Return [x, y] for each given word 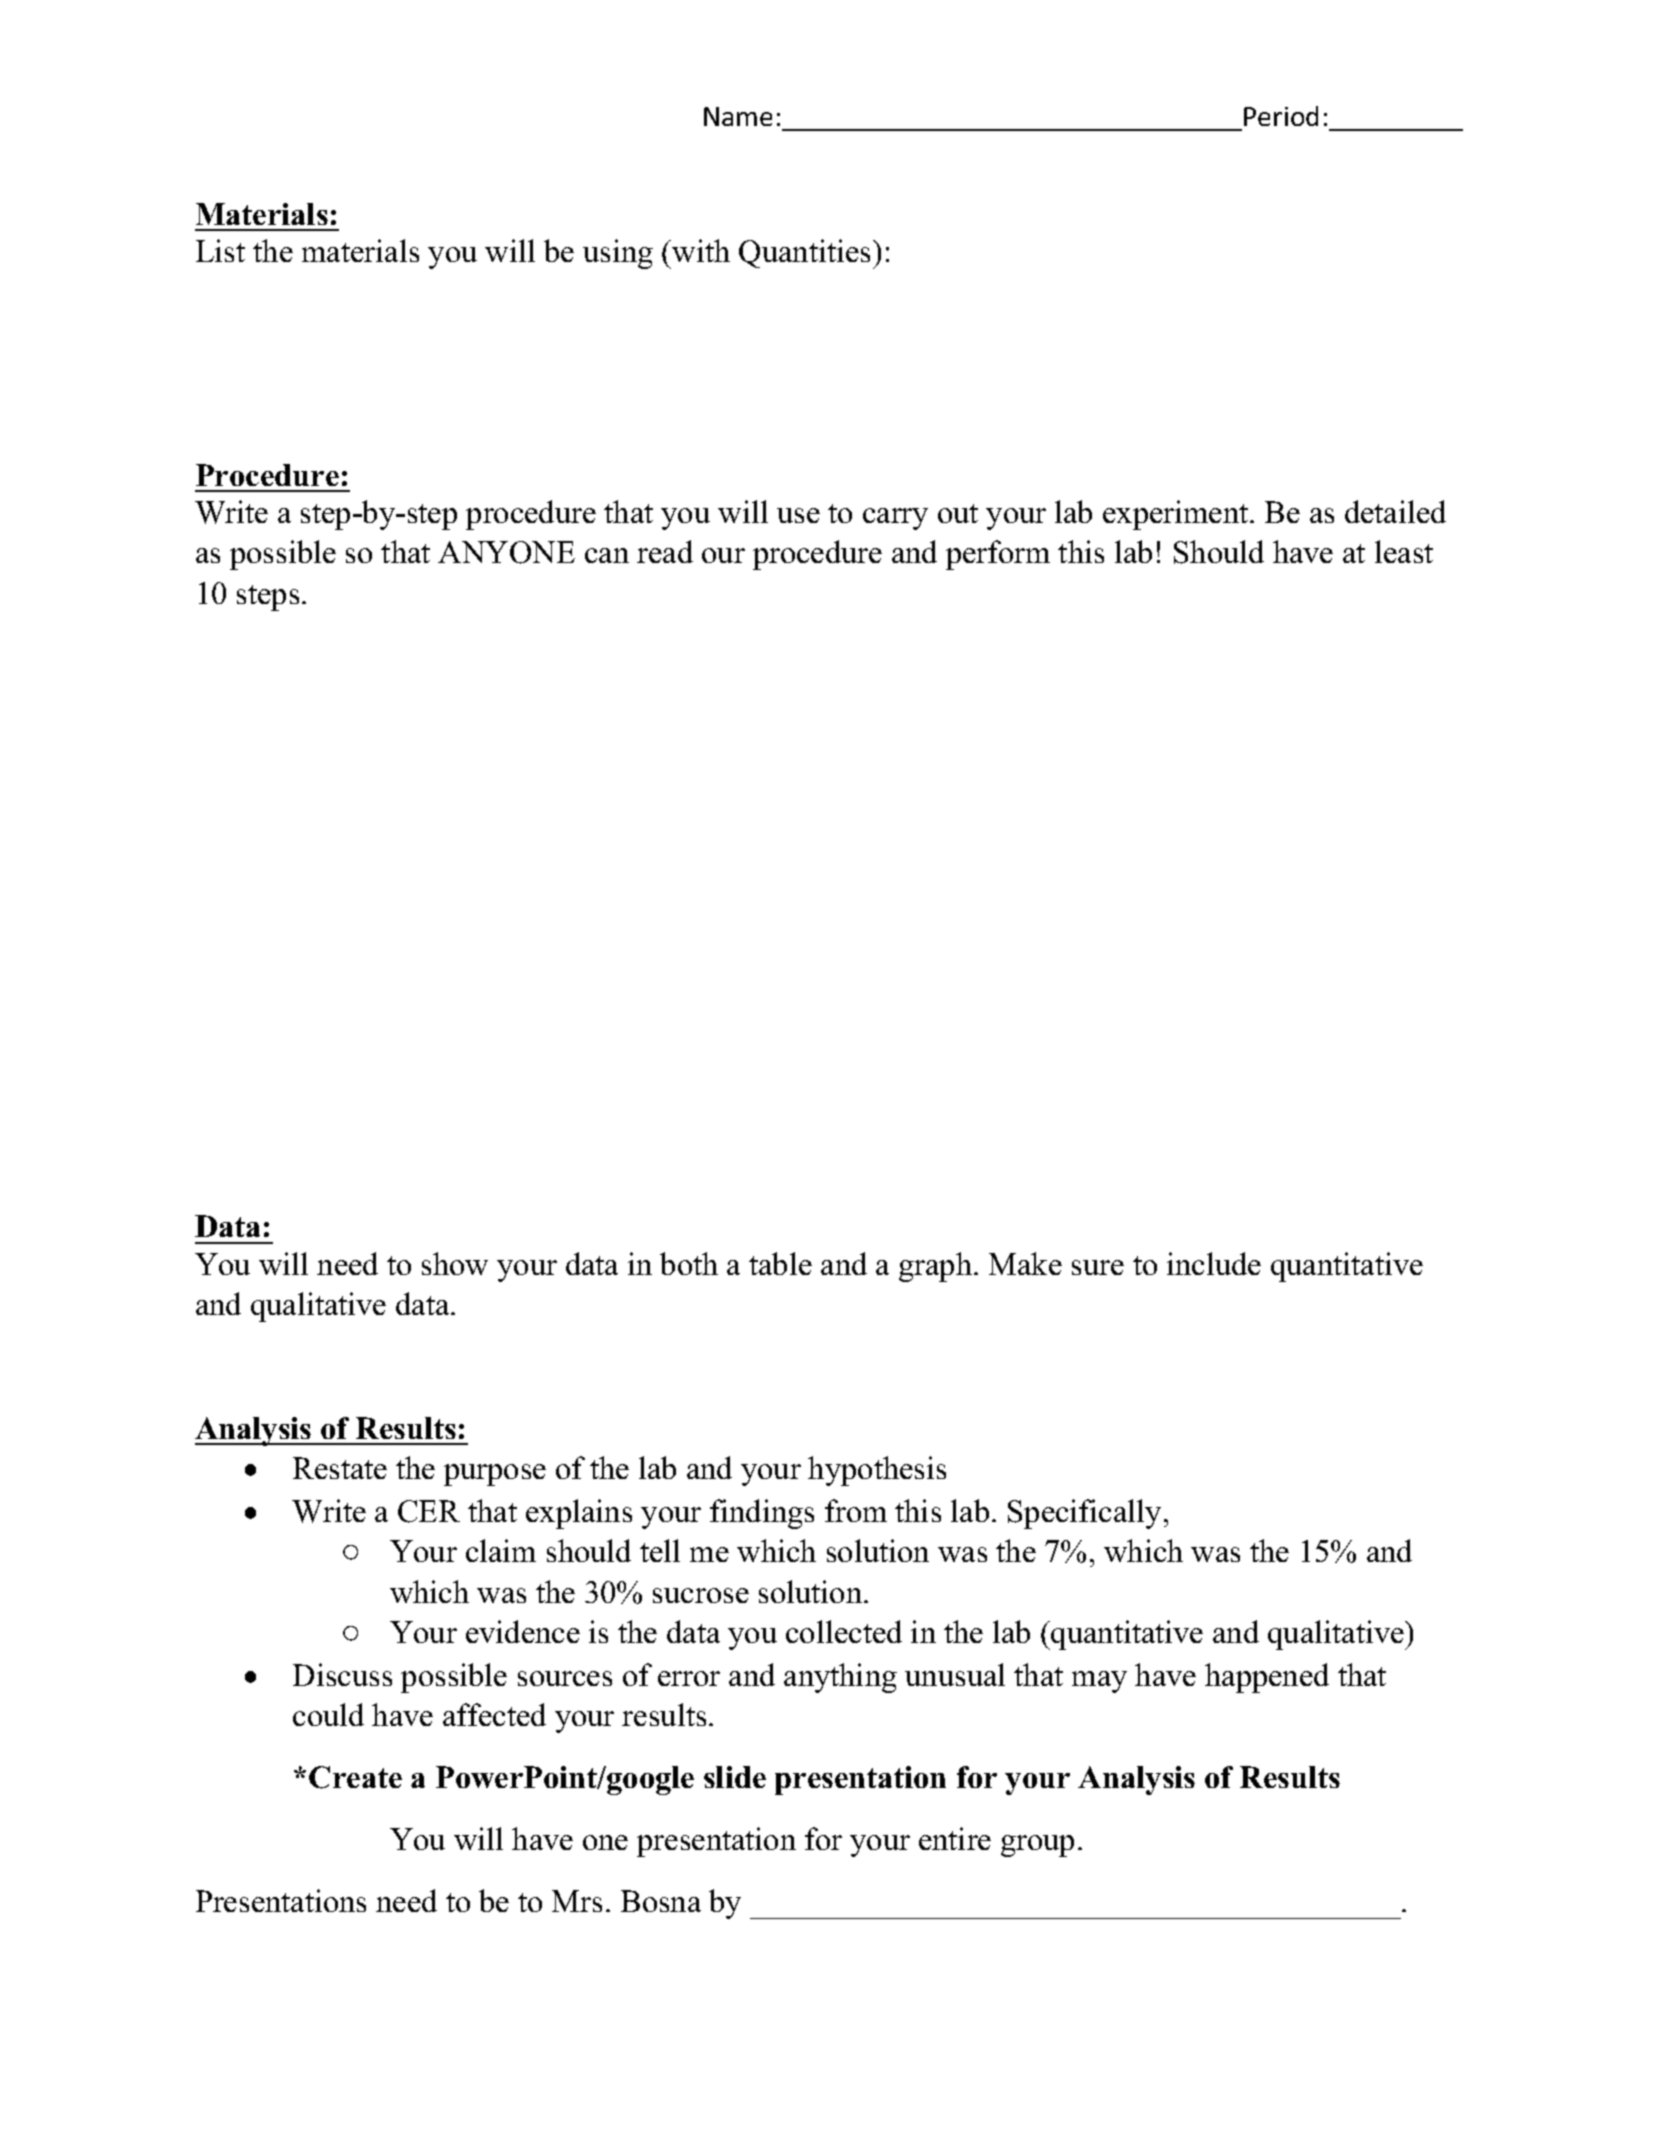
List [220, 250]
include [1214, 1263]
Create [355, 1777]
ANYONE [506, 552]
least [1404, 551]
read [665, 551]
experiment [1175, 515]
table [780, 1263]
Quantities [804, 253]
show [455, 1263]
